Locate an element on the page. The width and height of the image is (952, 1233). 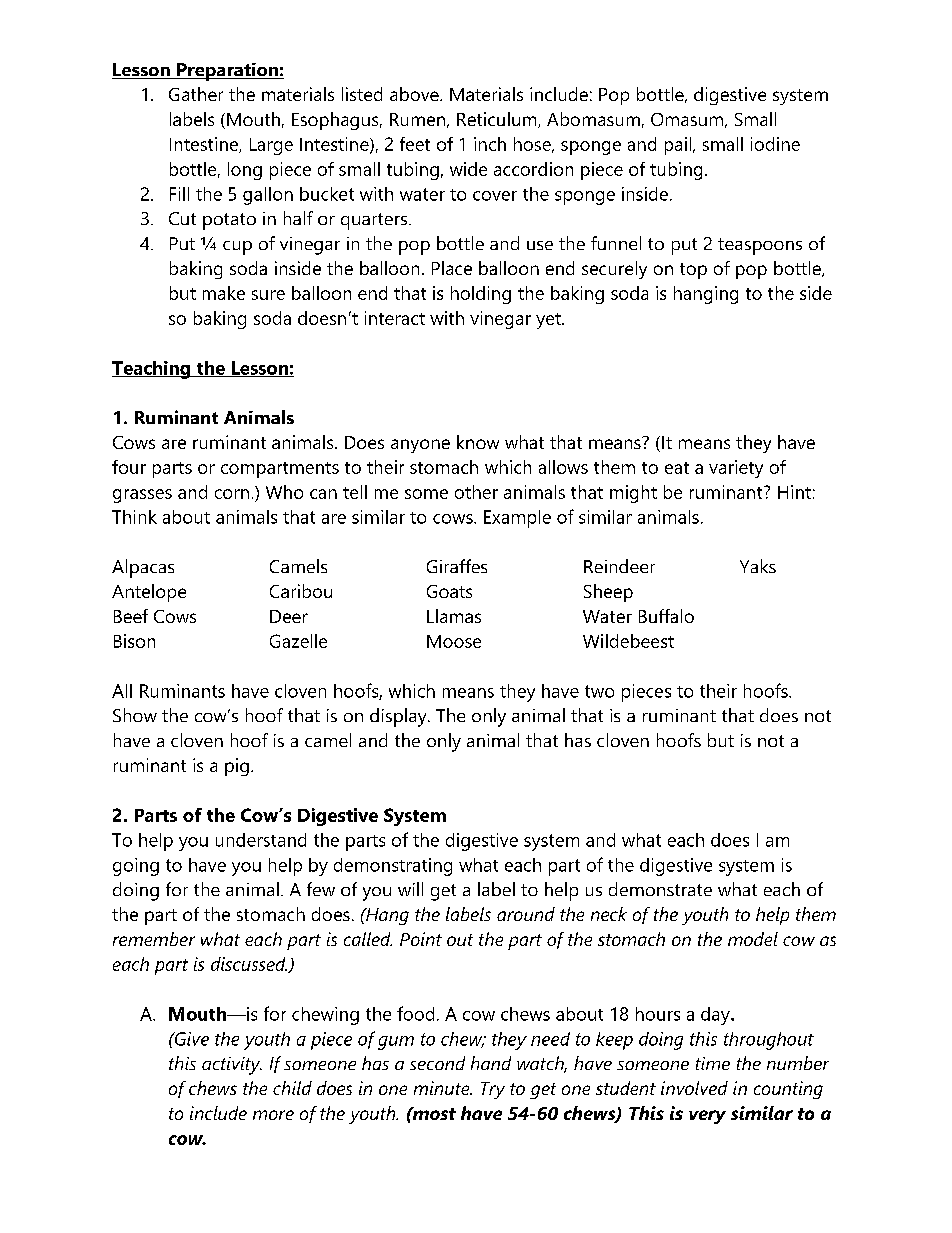
Yaks is located at coordinates (758, 566).
